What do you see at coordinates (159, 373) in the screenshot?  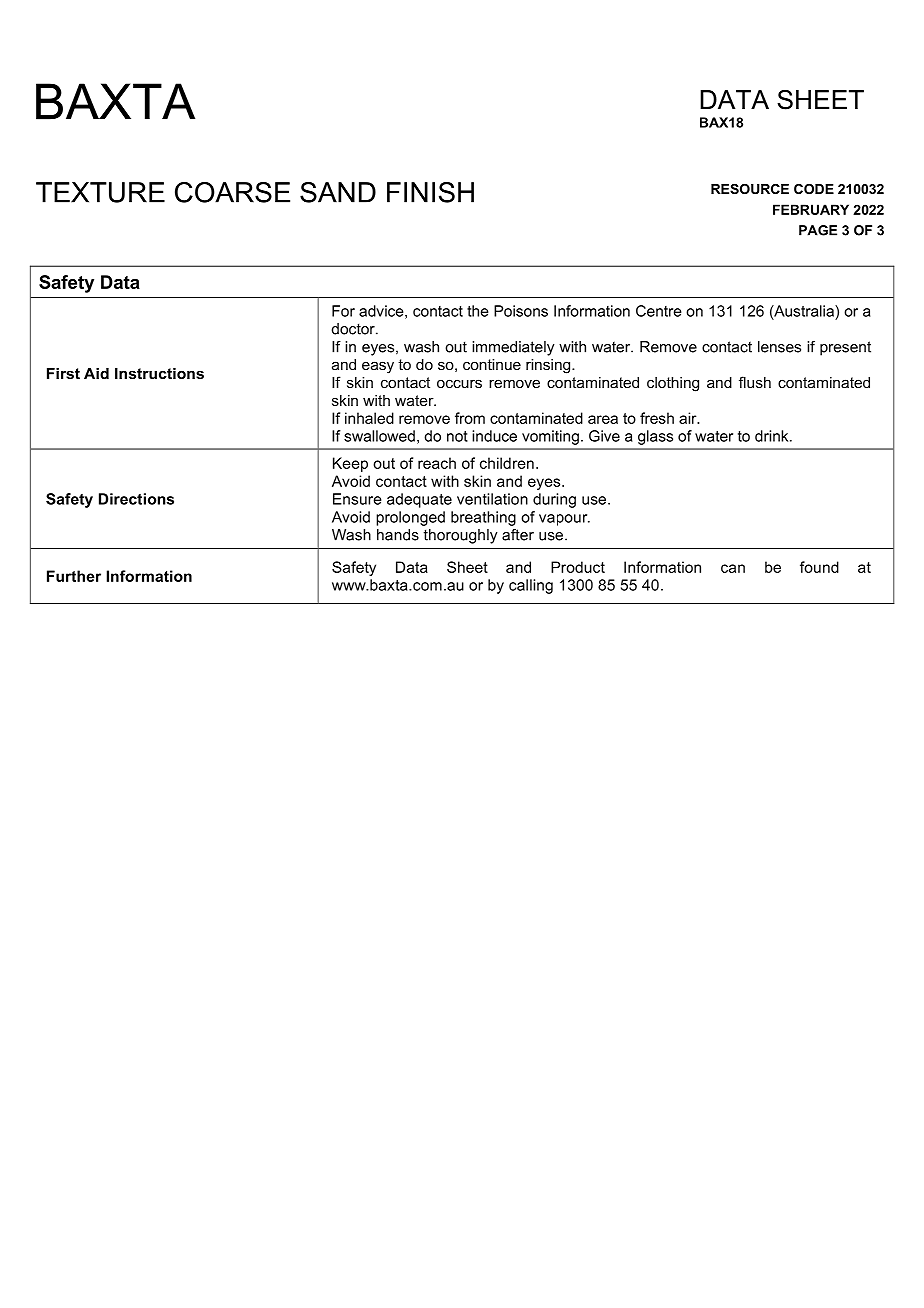 I see `Instructions` at bounding box center [159, 373].
